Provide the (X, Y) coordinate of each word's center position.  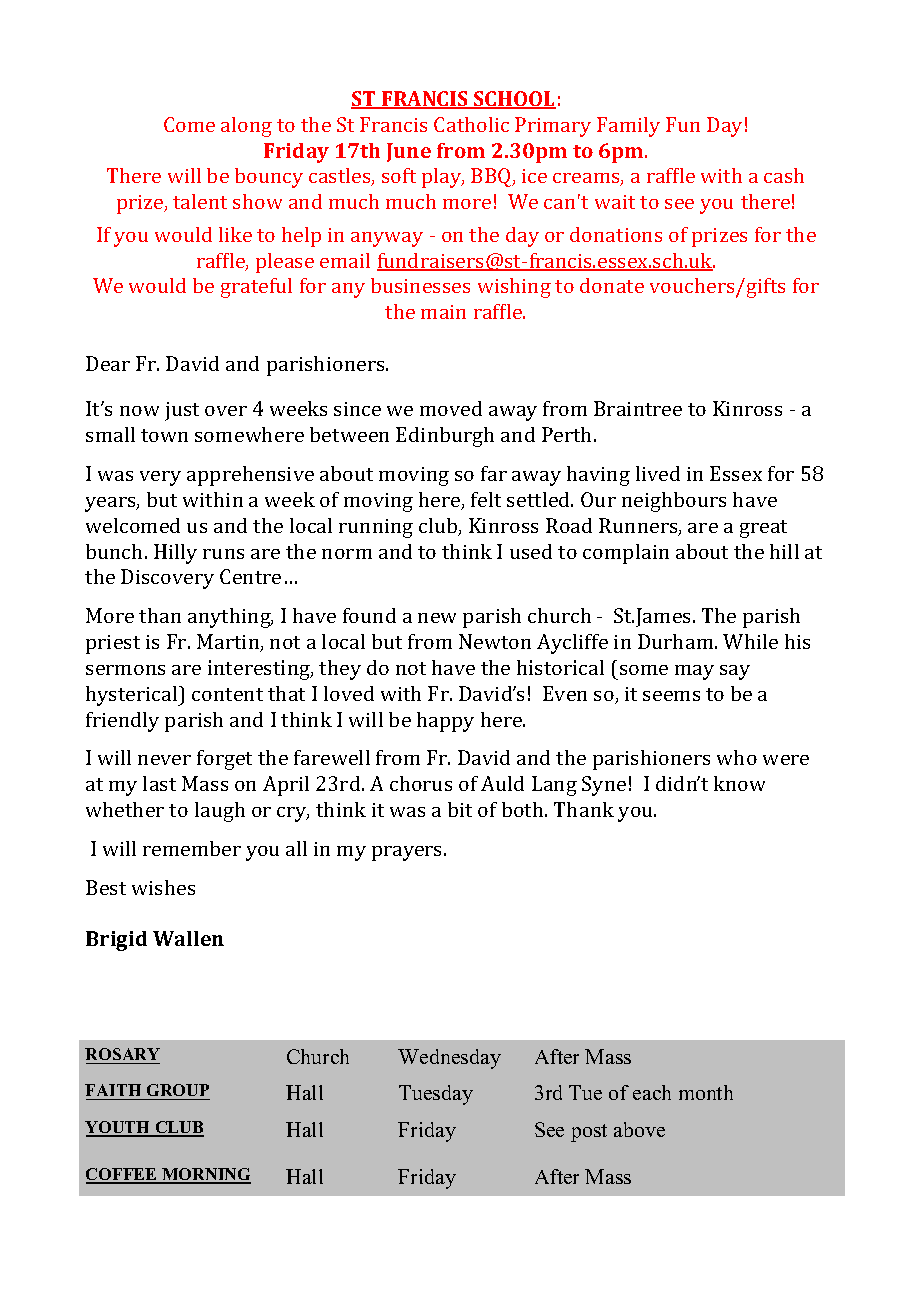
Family (628, 127)
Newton (495, 641)
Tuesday (436, 1095)
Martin (229, 643)
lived (658, 473)
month (706, 1092)
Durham (677, 641)
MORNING (205, 1175)
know (739, 783)
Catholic (471, 124)
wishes (163, 887)
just (182, 411)
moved (451, 408)
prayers (408, 853)
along (246, 127)
